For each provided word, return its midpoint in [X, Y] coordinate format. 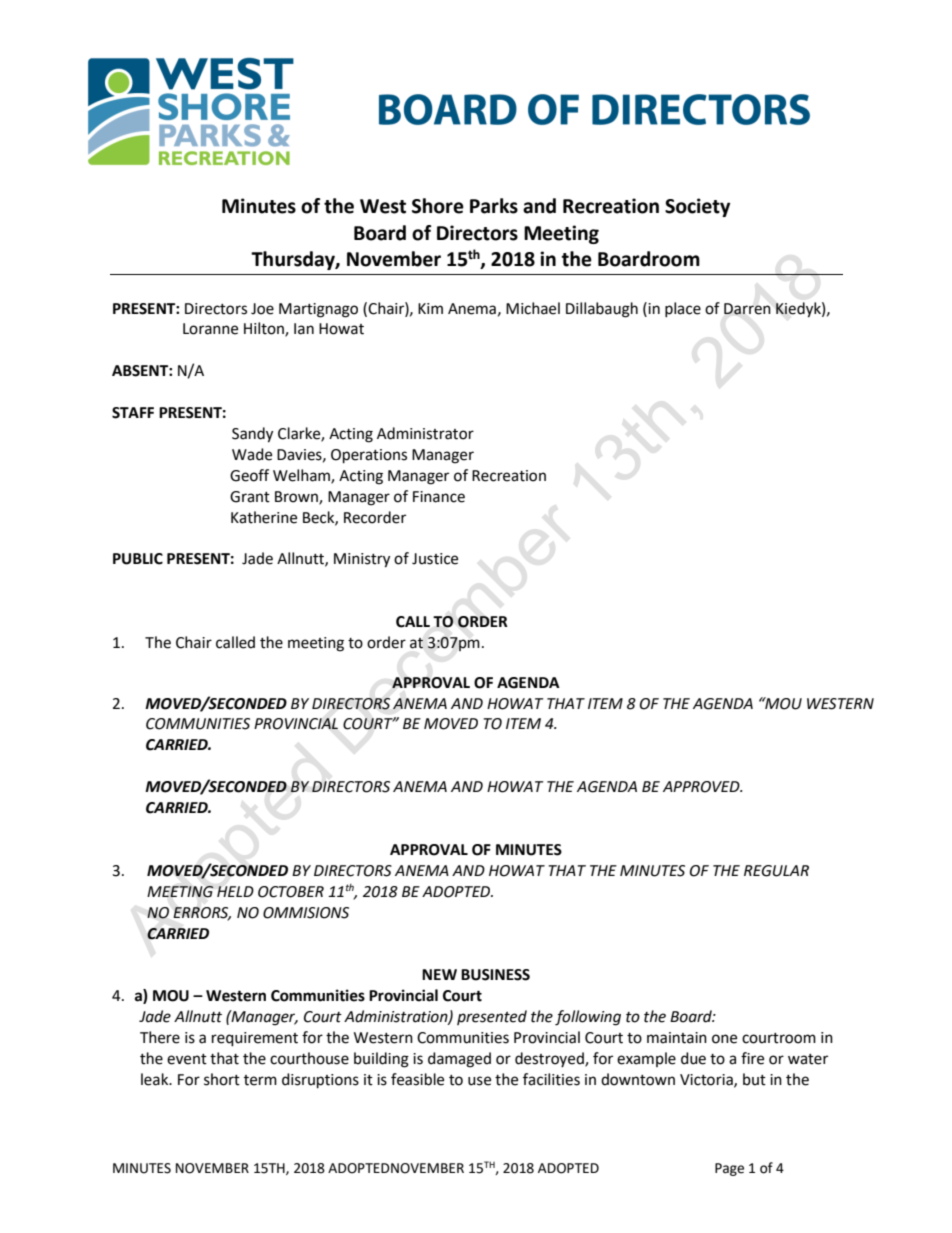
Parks [494, 206]
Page [729, 1169]
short [222, 1079]
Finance [439, 497]
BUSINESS [495, 975]
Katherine [264, 517]
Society [697, 207]
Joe [262, 309]
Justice [435, 559]
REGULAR [776, 871]
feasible [417, 1079]
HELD [235, 891]
